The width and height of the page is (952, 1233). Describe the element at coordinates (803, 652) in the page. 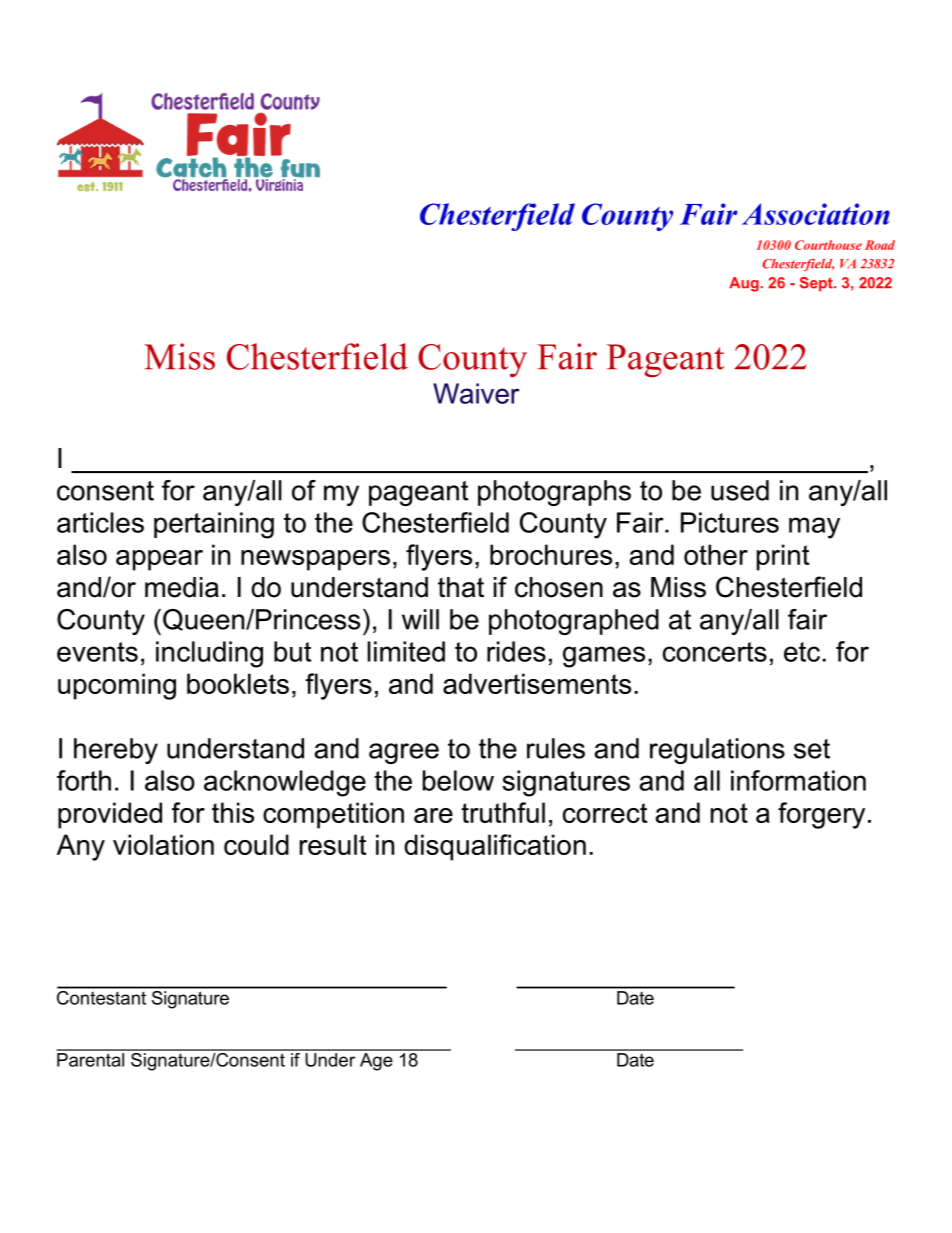

I see `etc` at that location.
